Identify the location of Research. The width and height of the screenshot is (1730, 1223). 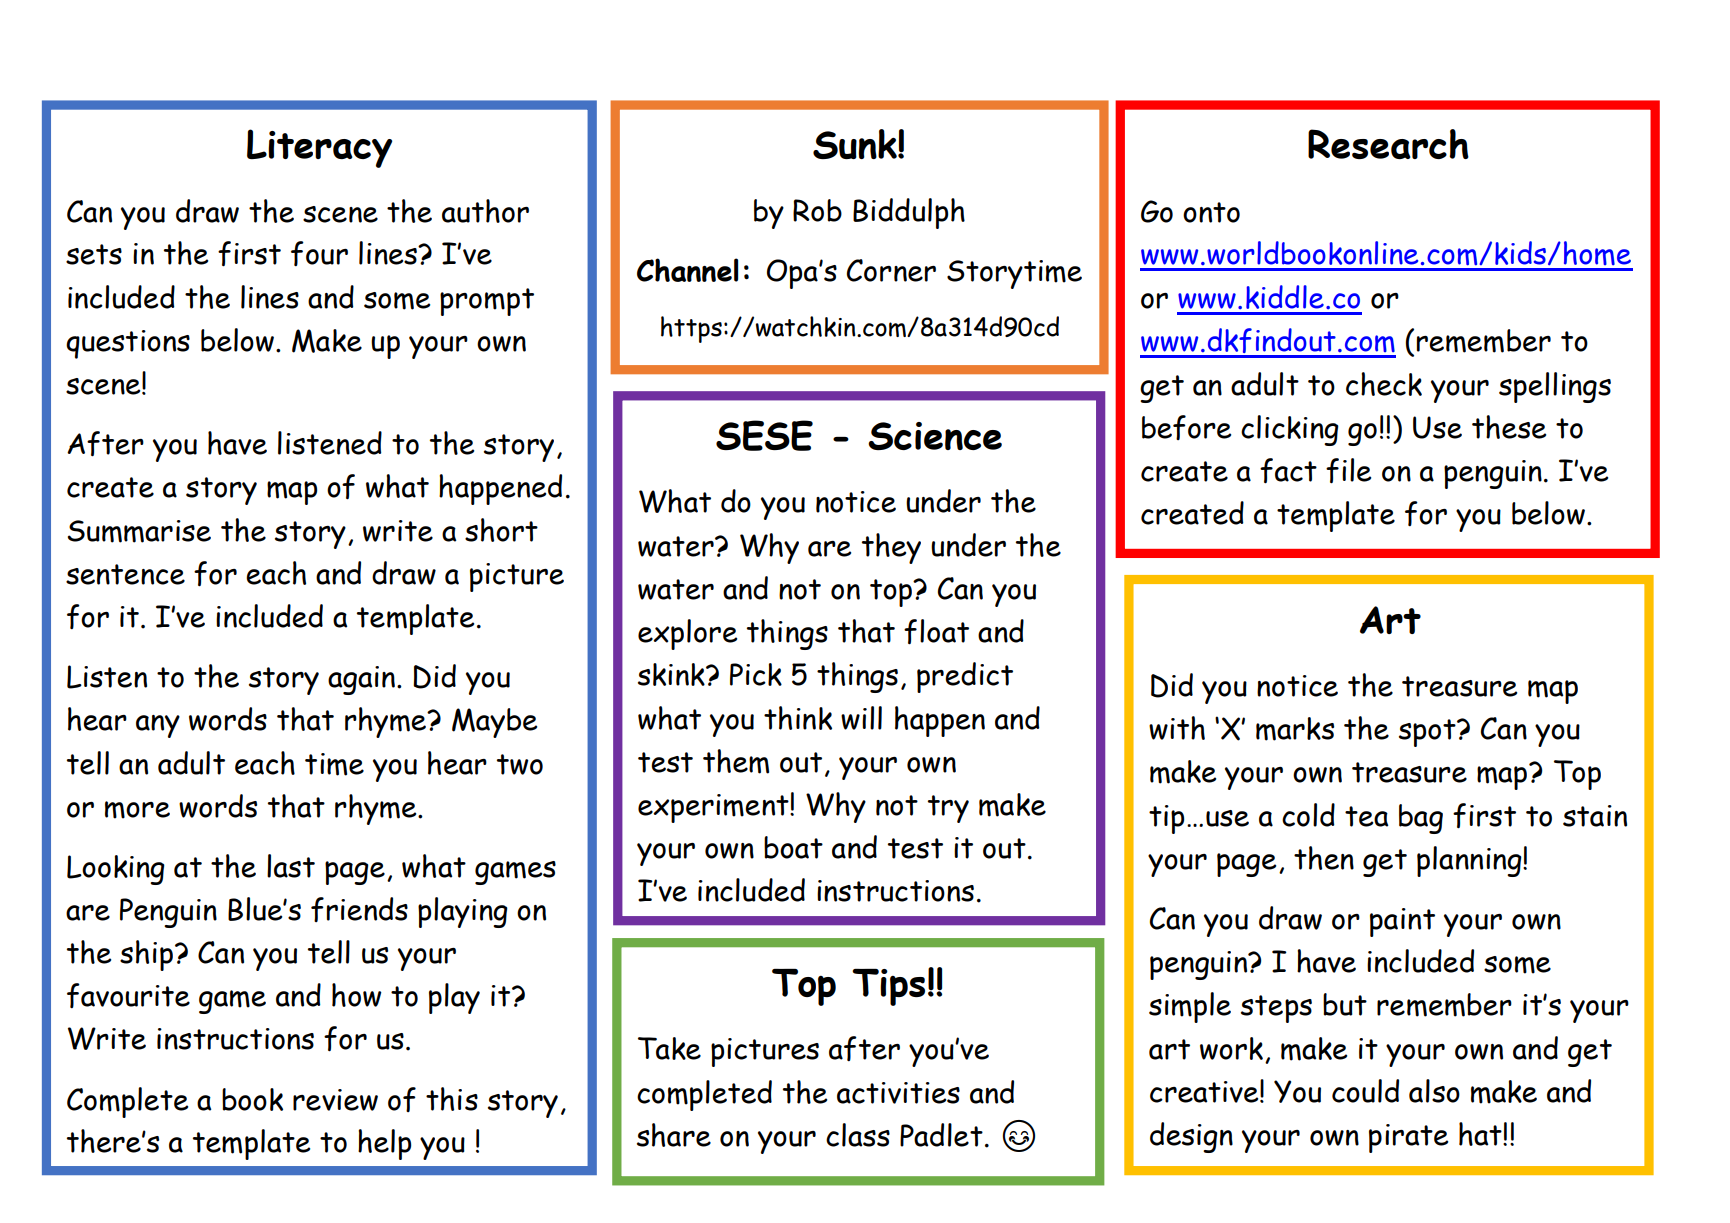
(1388, 144).
